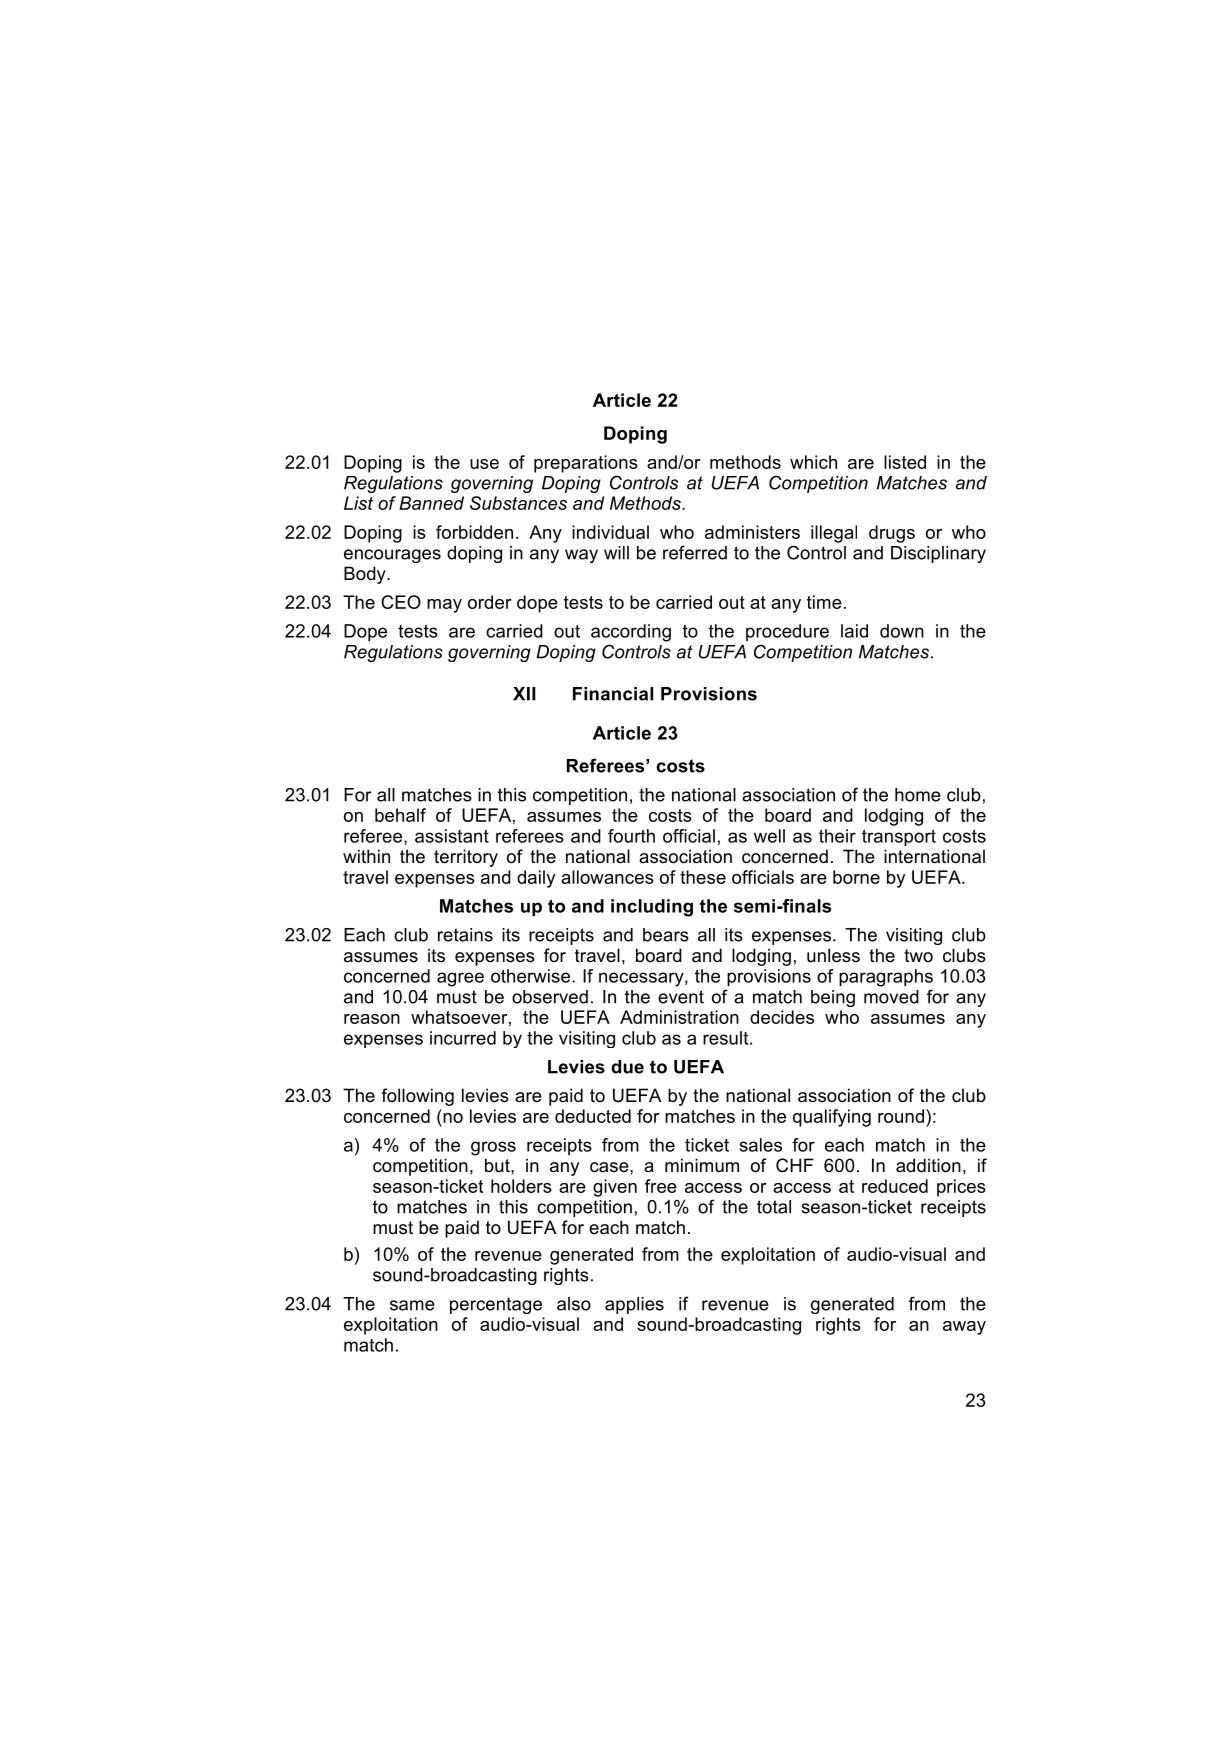  Describe the element at coordinates (400, 815) in the screenshot. I see `behalf` at that location.
